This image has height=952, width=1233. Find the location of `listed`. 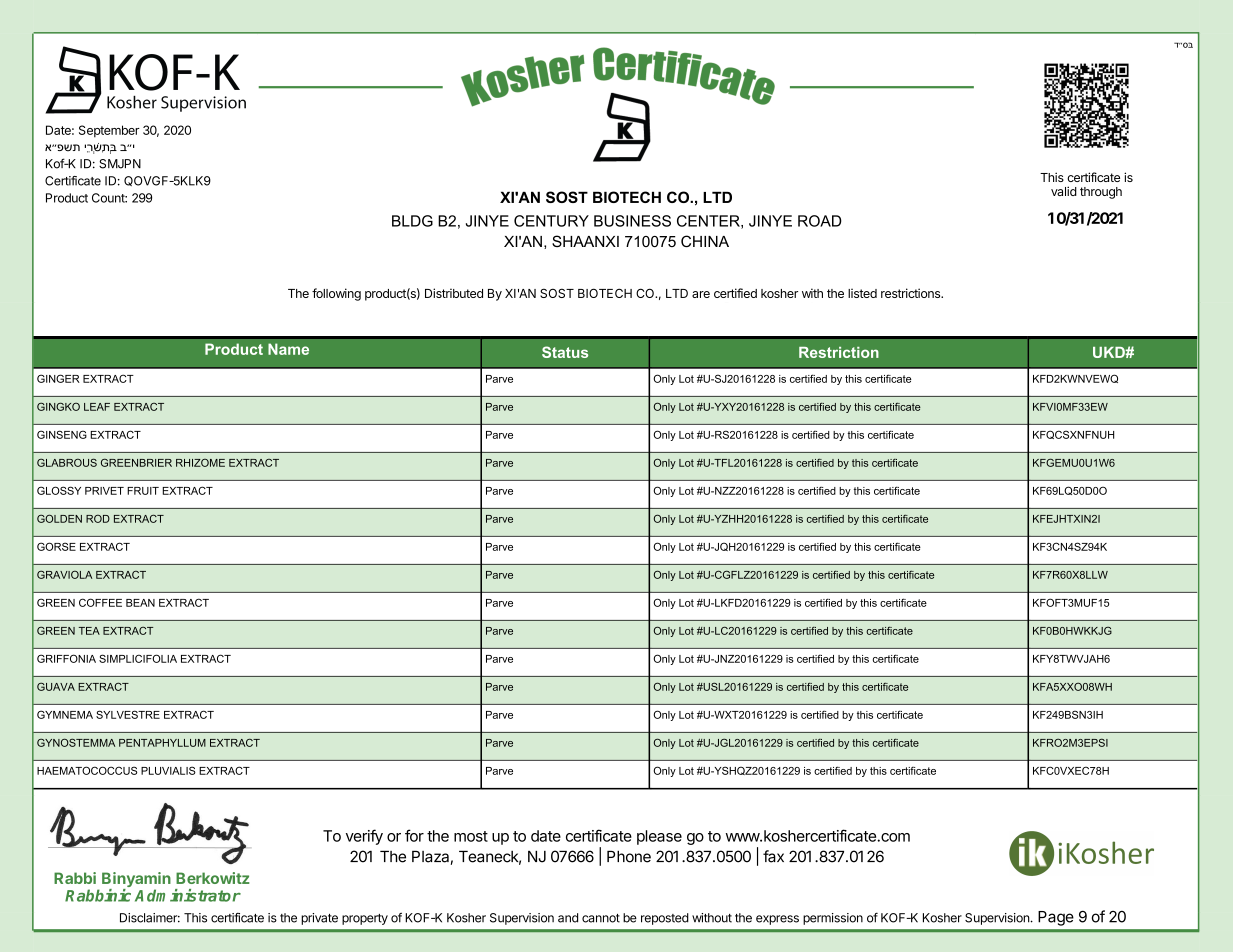

listed is located at coordinates (862, 293).
